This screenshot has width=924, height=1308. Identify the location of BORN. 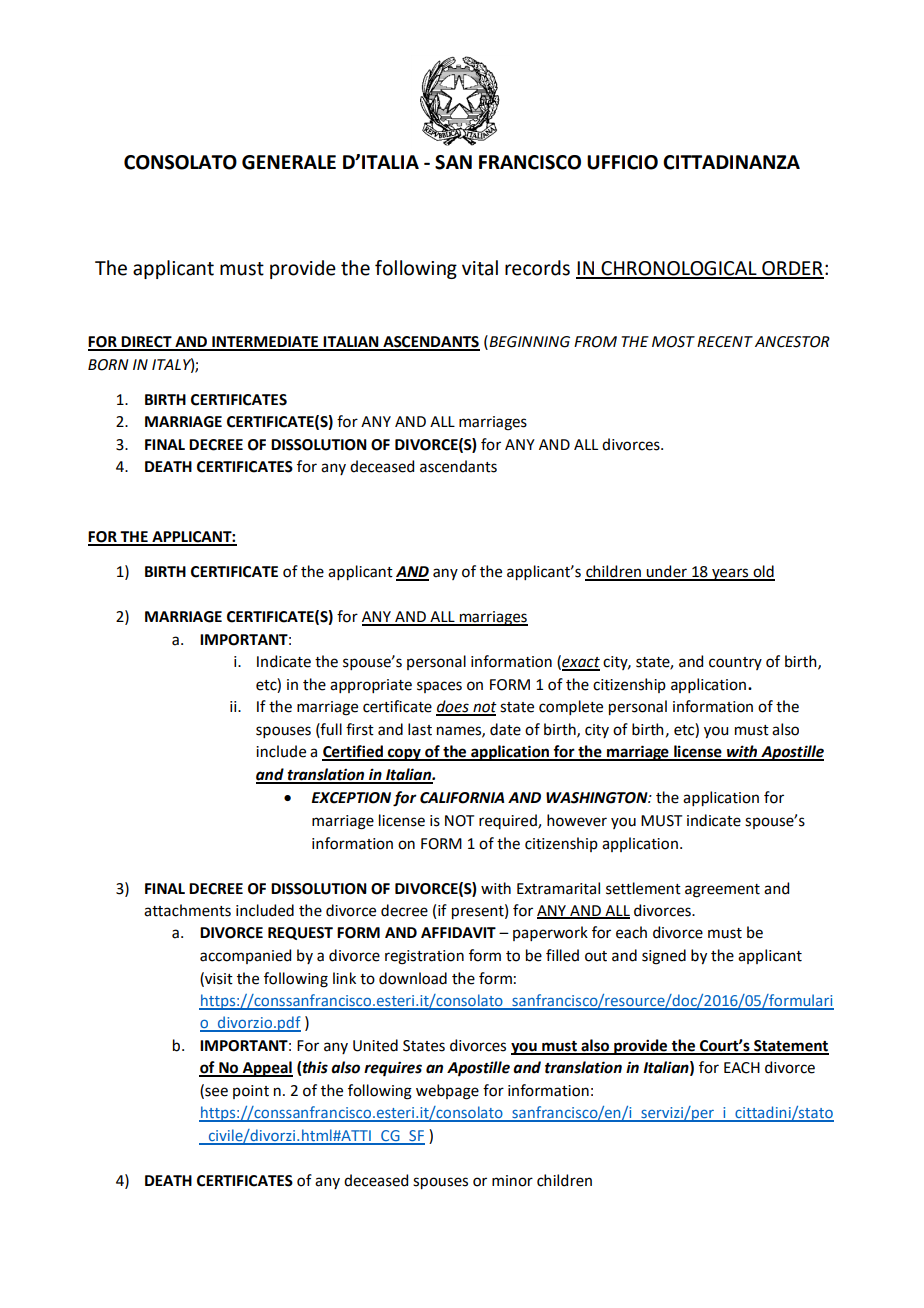
(108, 365).
